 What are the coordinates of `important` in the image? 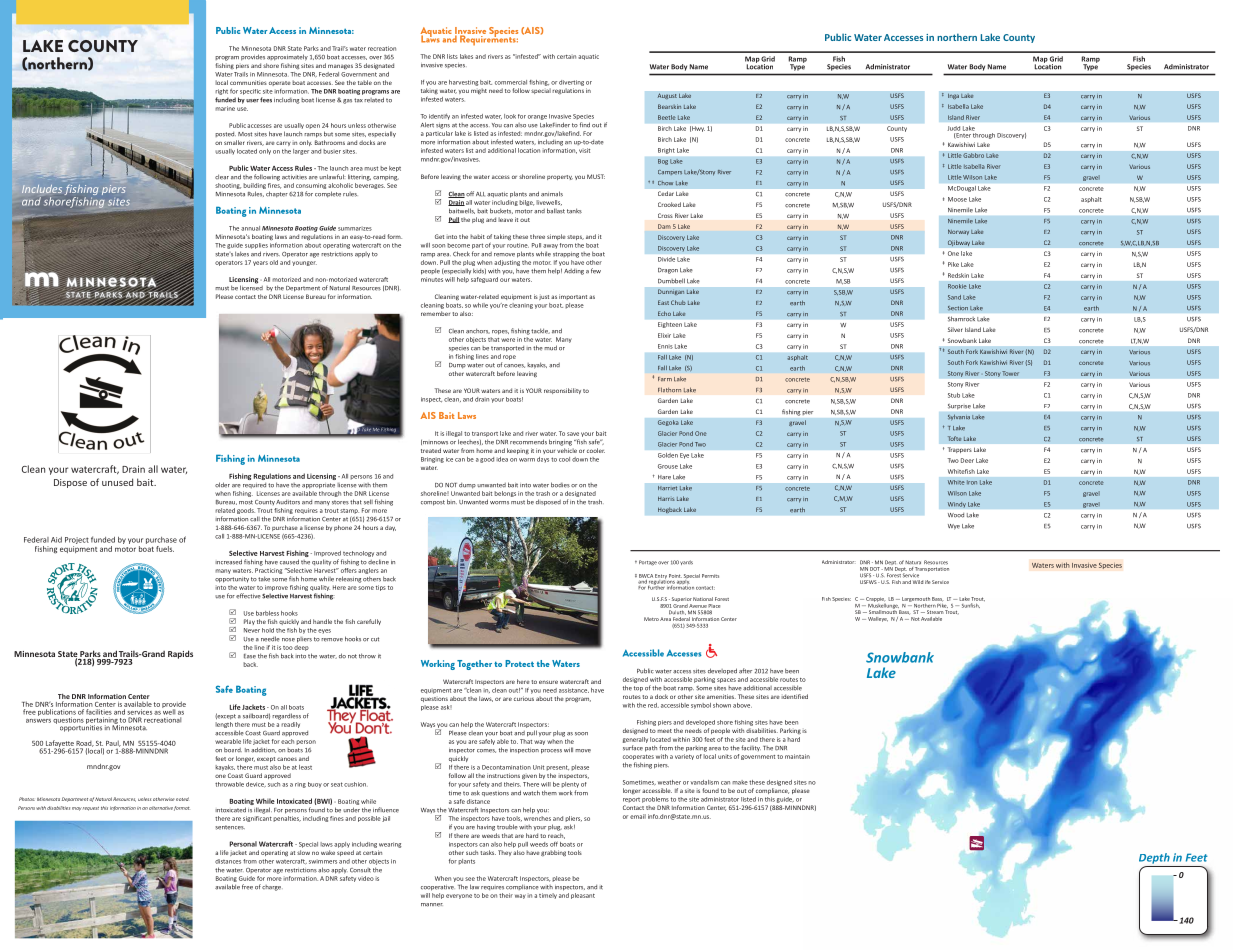 It's located at (573, 297).
